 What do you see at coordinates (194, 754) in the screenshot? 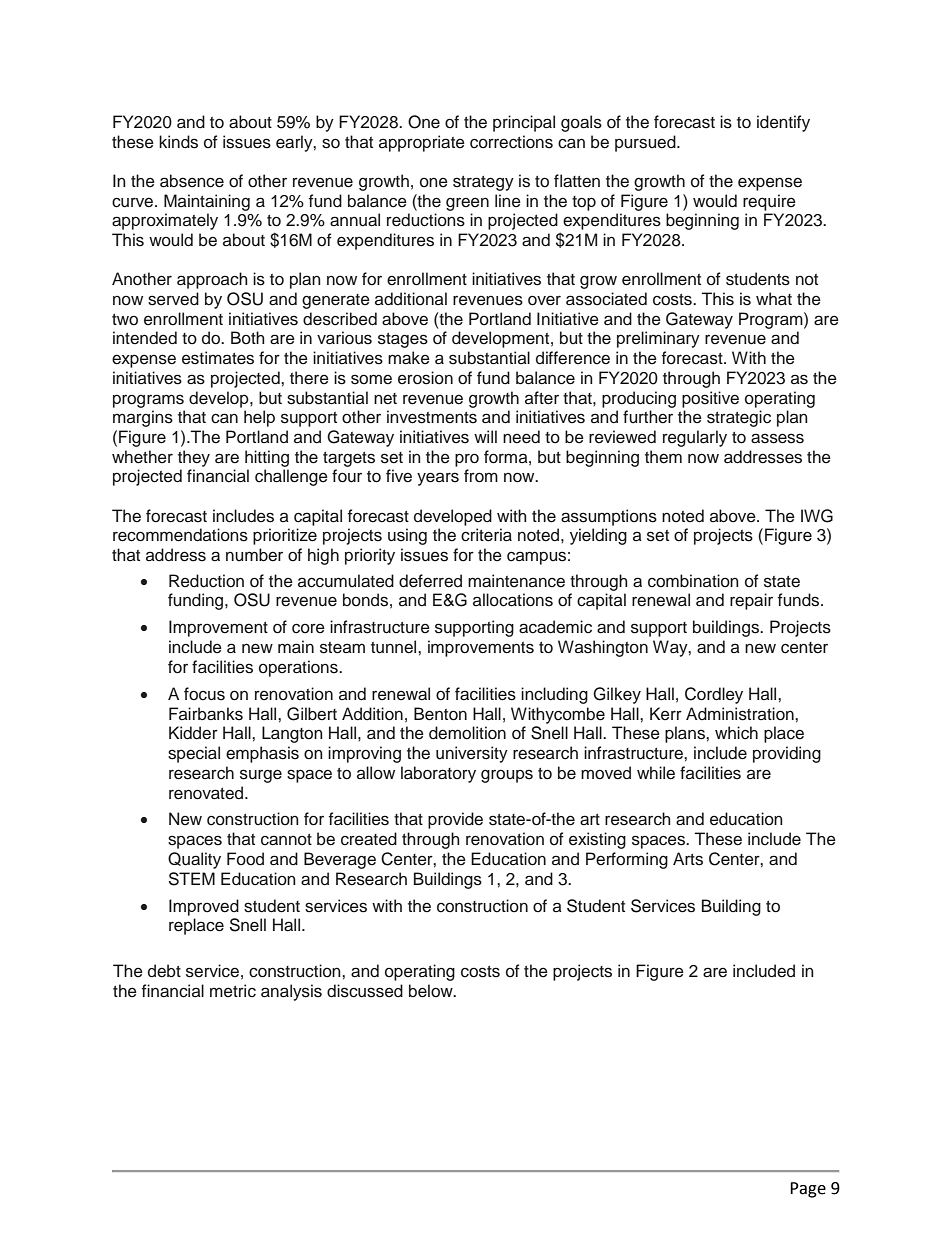
I see `special` at bounding box center [194, 754].
